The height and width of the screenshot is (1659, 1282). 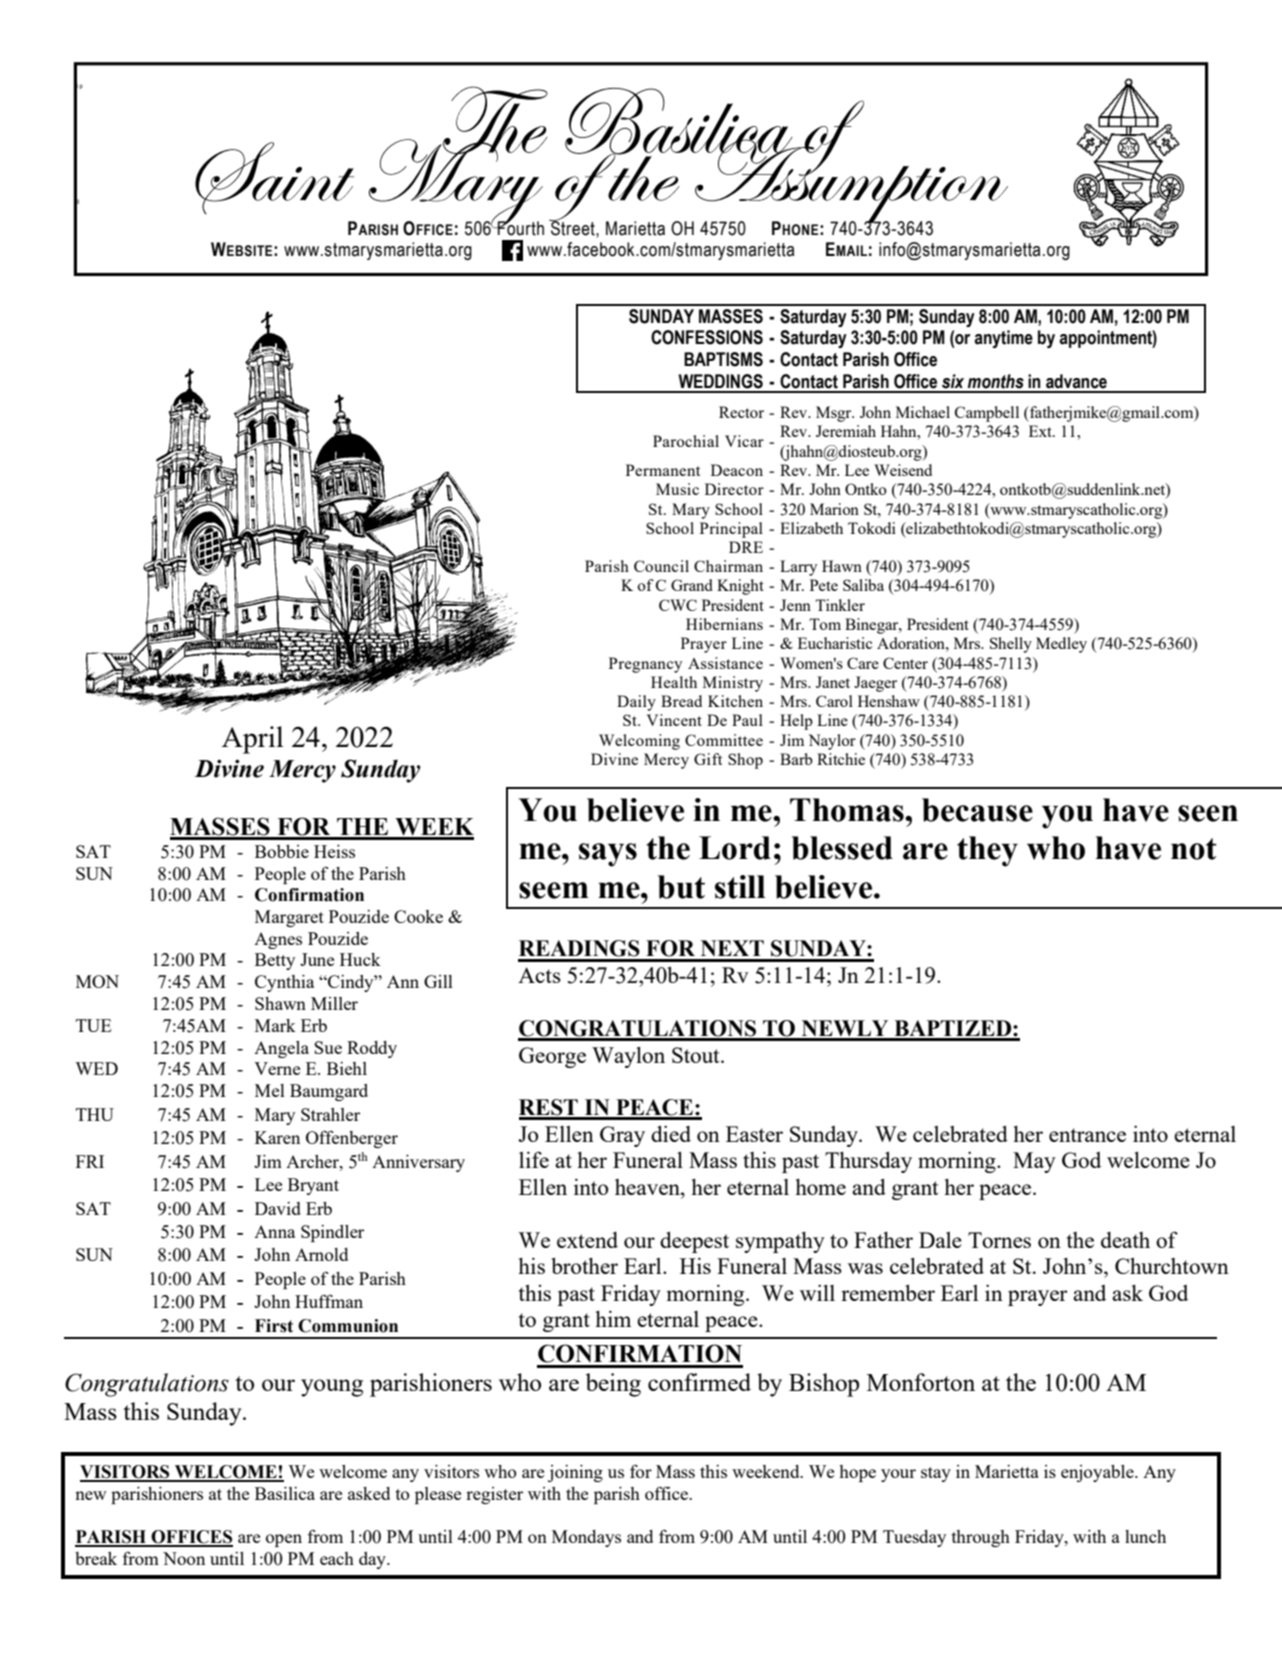 I want to click on anytime, so click(x=1003, y=339).
